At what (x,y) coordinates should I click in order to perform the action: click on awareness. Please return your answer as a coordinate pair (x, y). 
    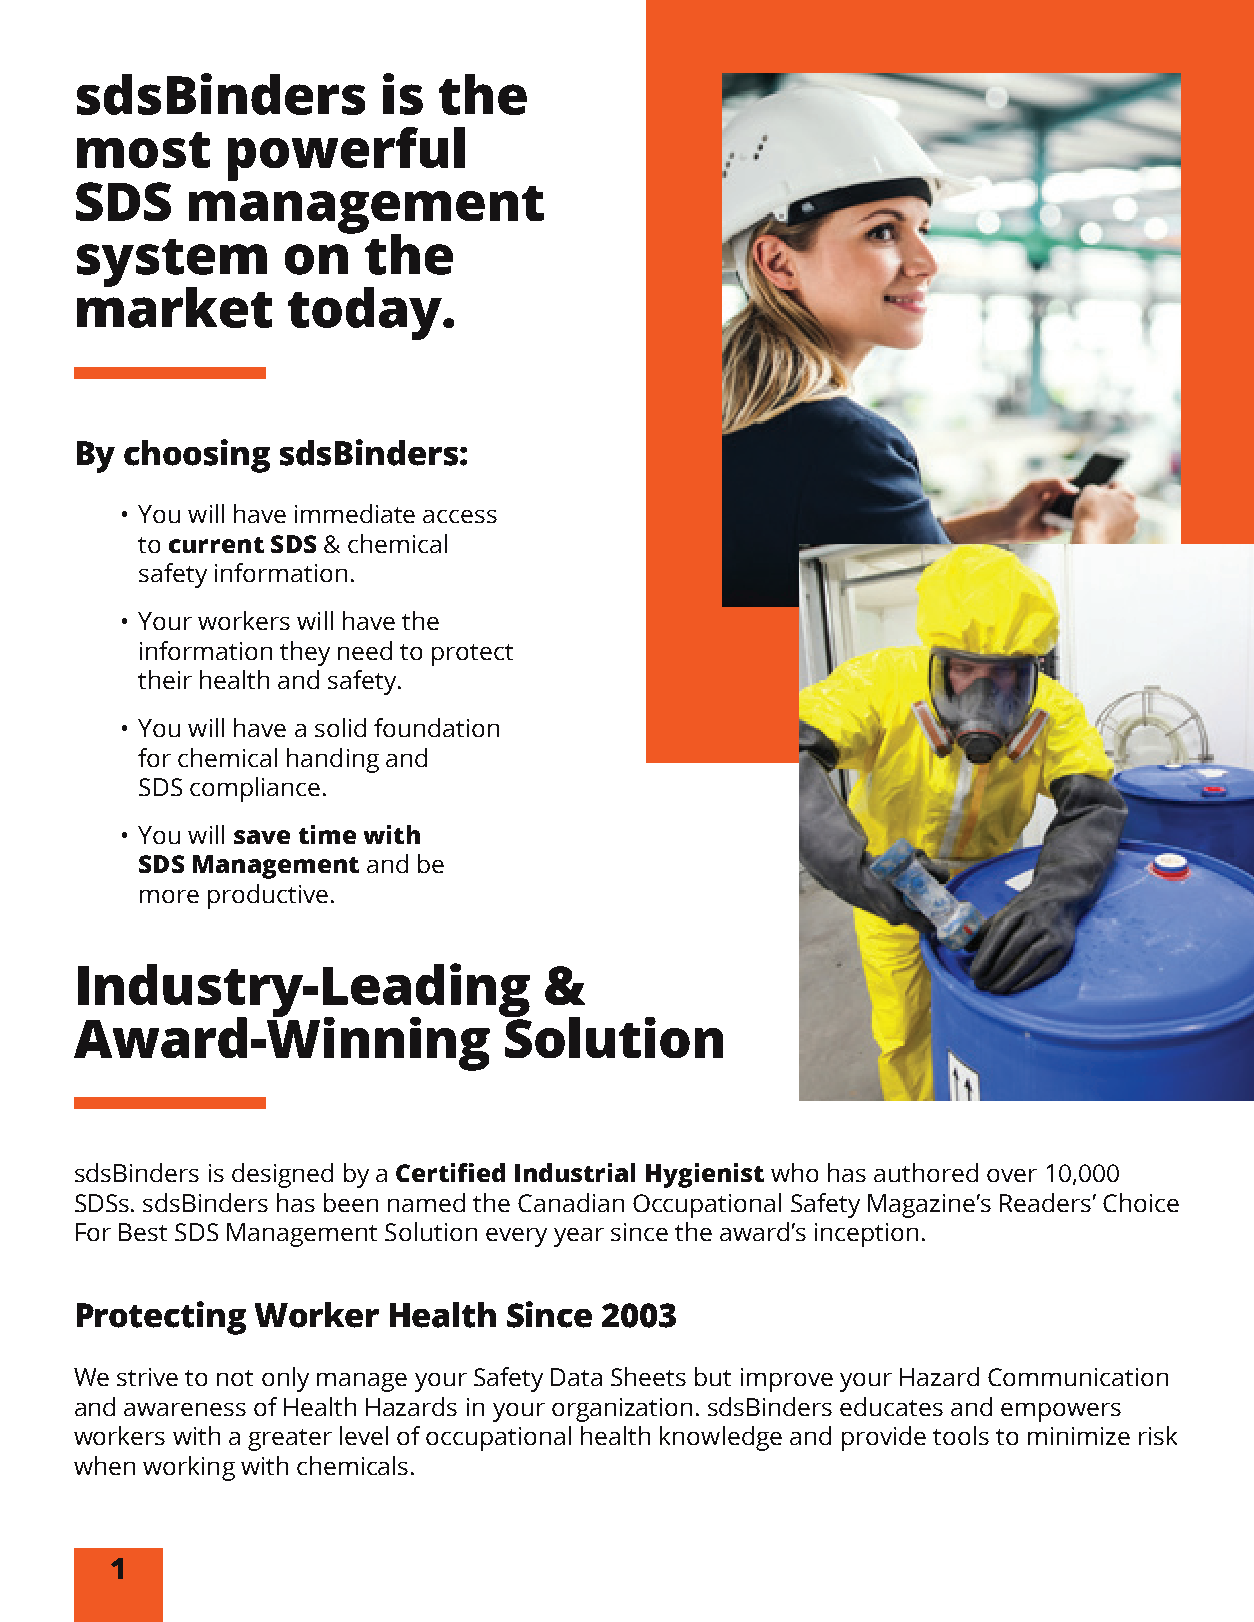
    Looking at the image, I should click on (185, 1409).
